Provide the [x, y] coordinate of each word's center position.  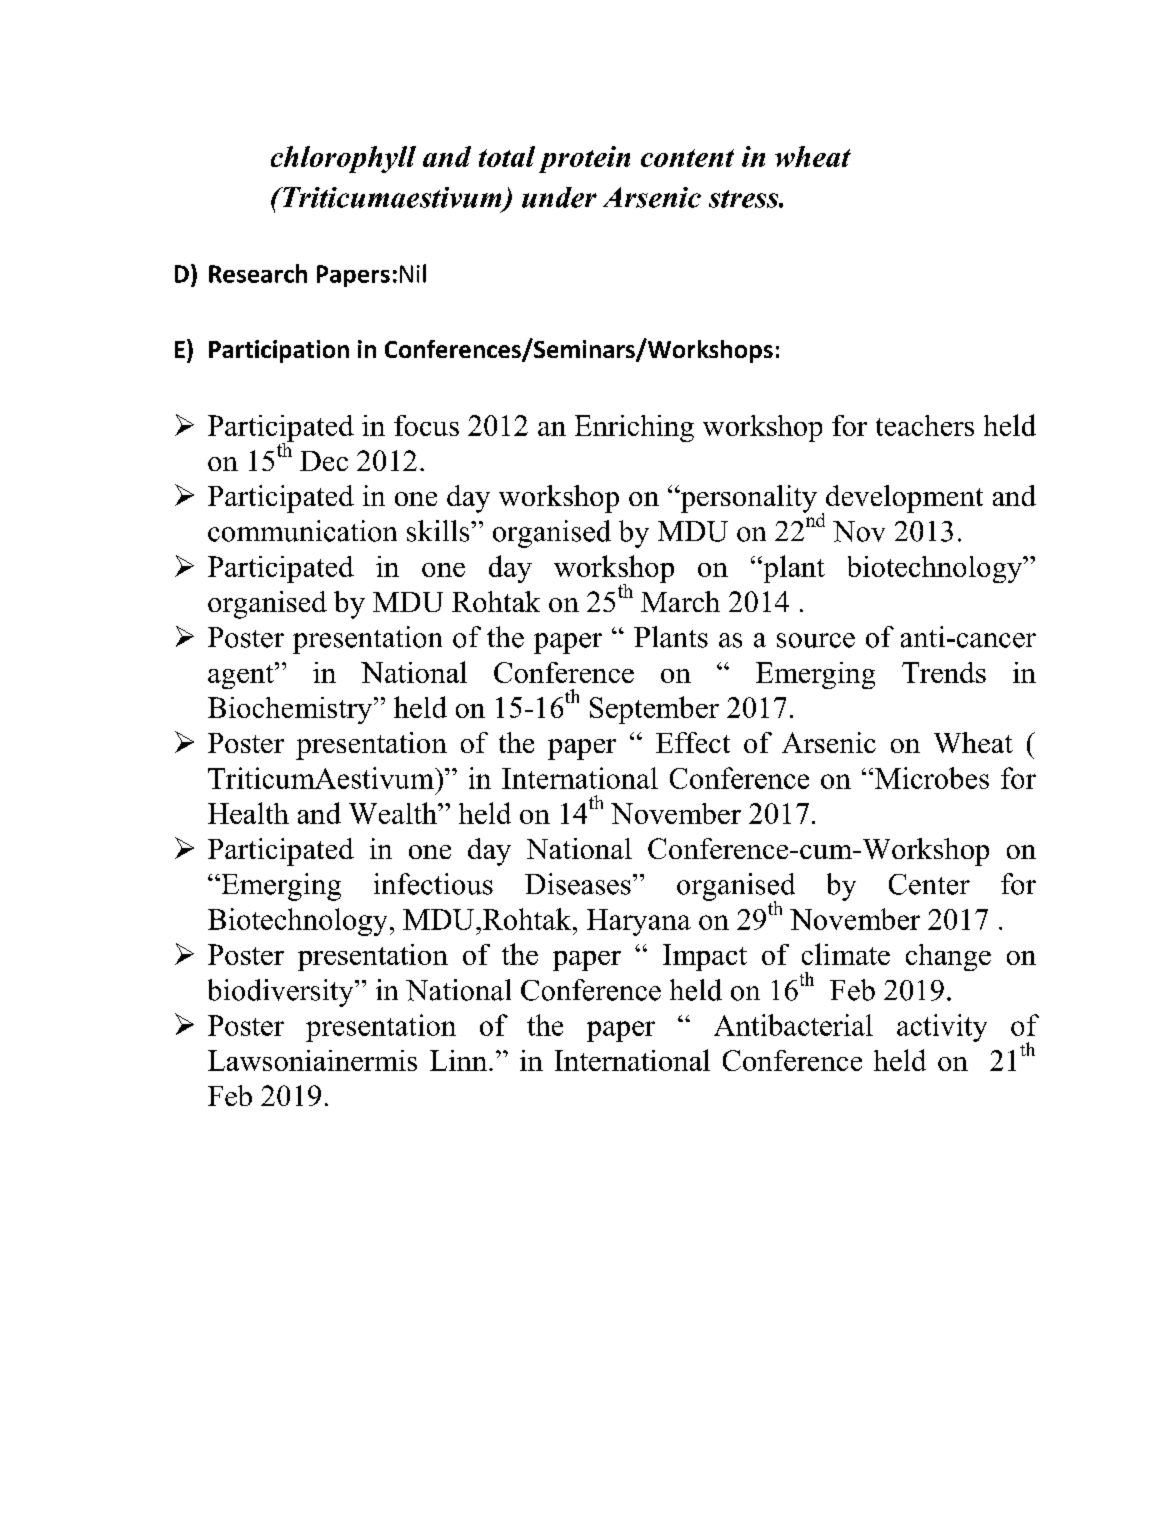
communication [302, 531]
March [680, 601]
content [687, 158]
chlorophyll [343, 159]
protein [584, 159]
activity [942, 1028]
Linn [460, 1060]
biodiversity [282, 993]
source [816, 640]
